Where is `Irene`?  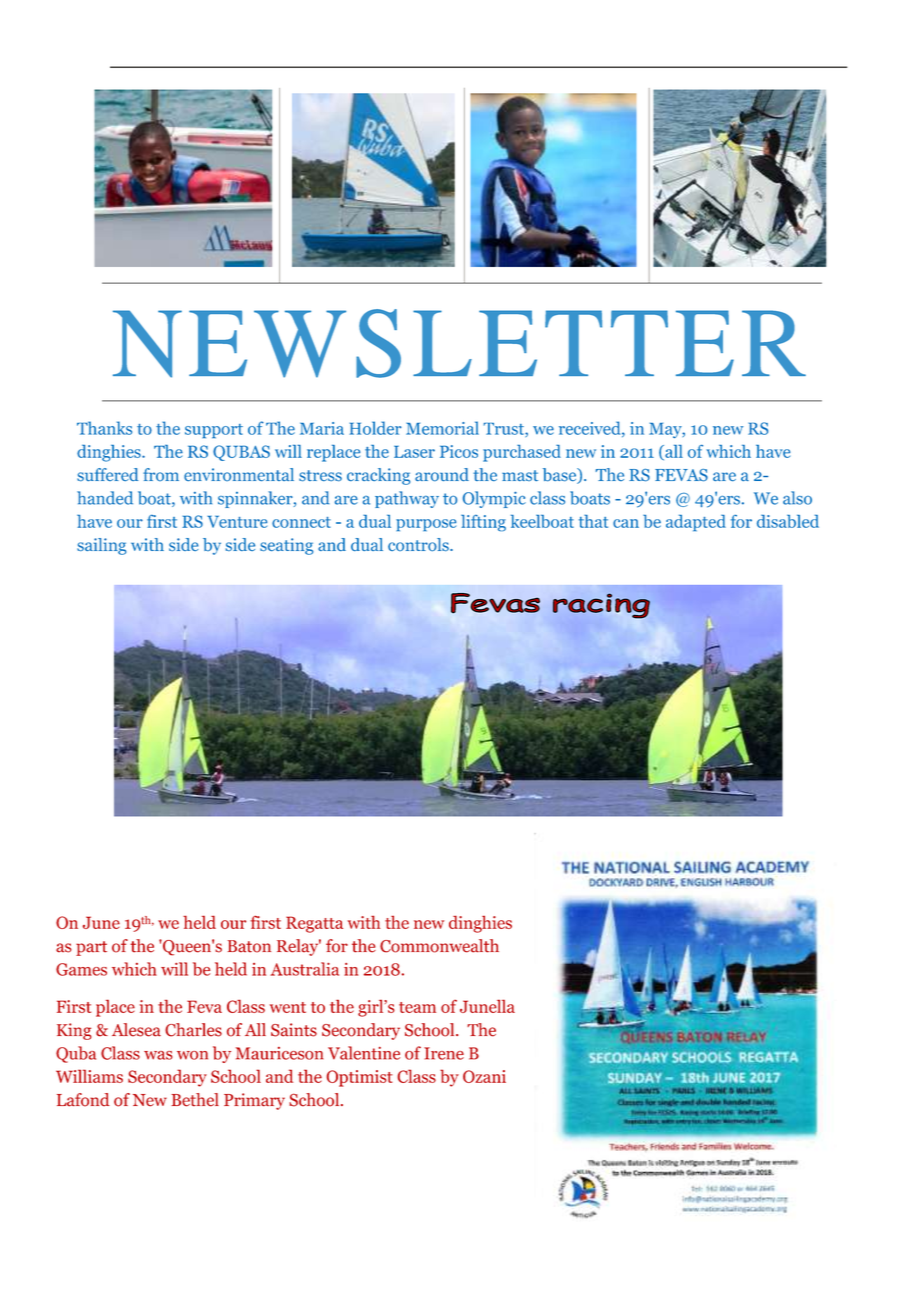
Irene is located at coordinates (444, 1053).
